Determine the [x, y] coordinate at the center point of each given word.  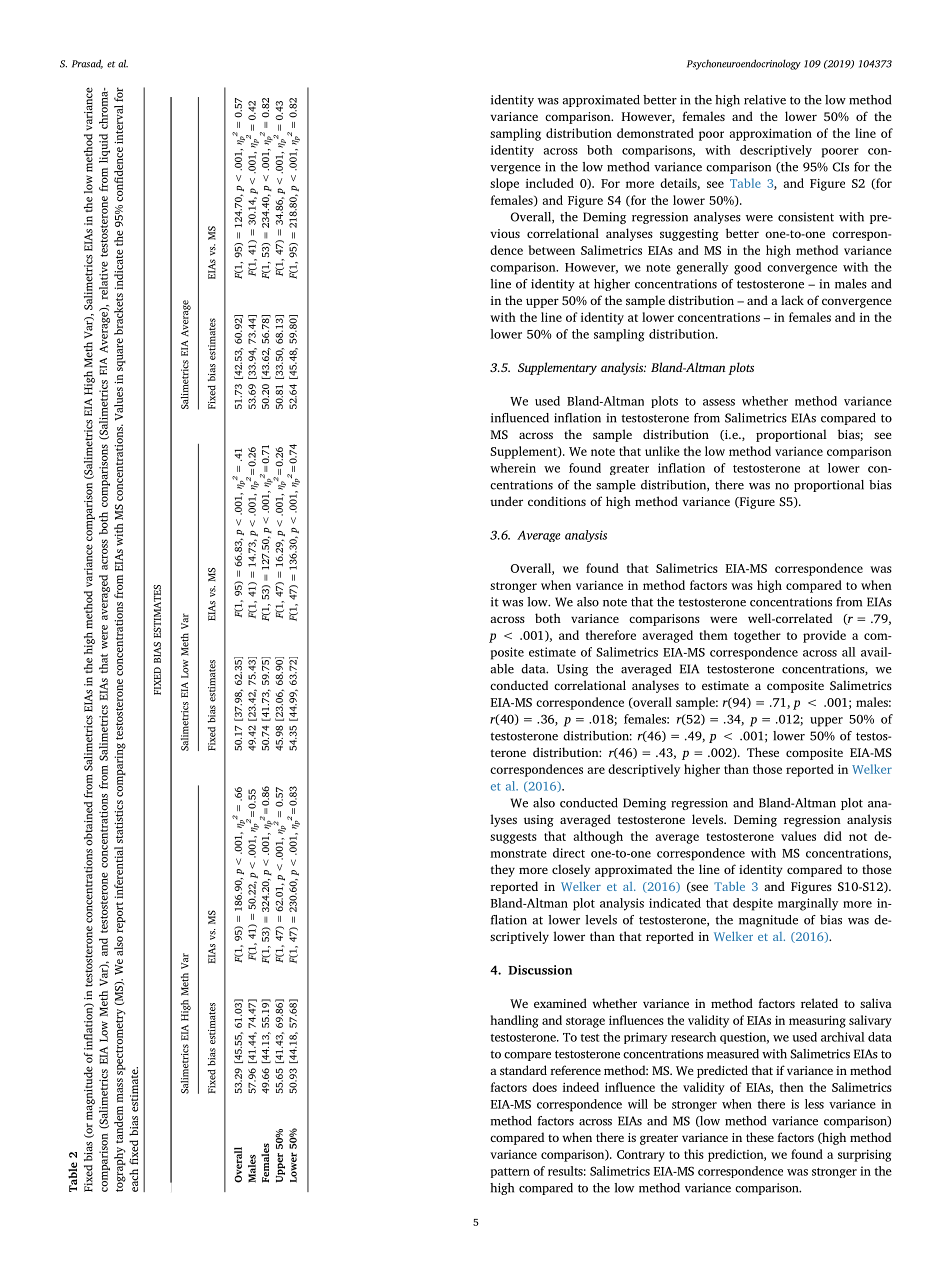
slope [504, 184]
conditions [557, 501]
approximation [771, 135]
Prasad [87, 64]
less [814, 1104]
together [757, 636]
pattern [510, 1173]
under [506, 501]
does [544, 1087]
